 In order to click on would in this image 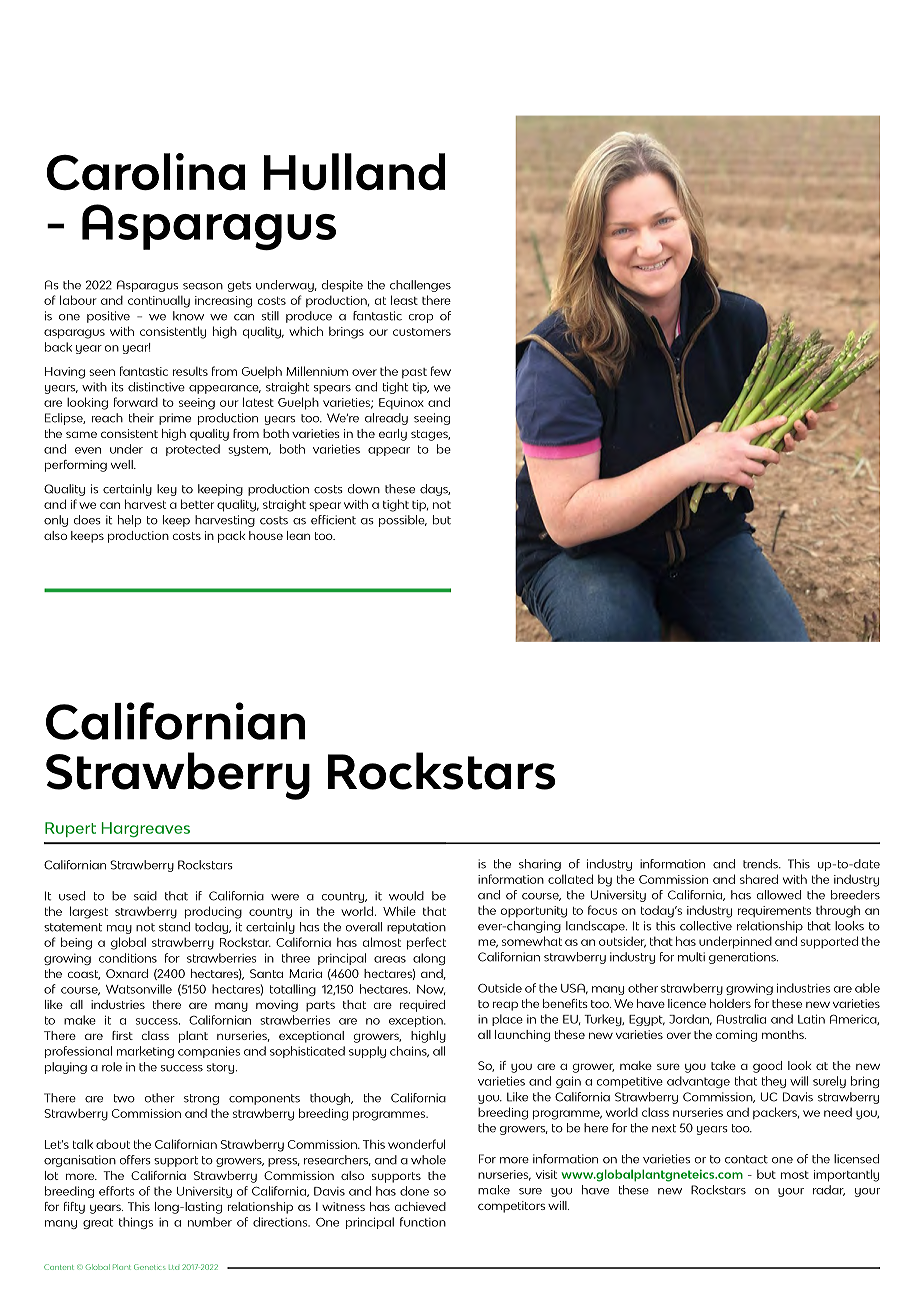, I will do `click(406, 896)`.
